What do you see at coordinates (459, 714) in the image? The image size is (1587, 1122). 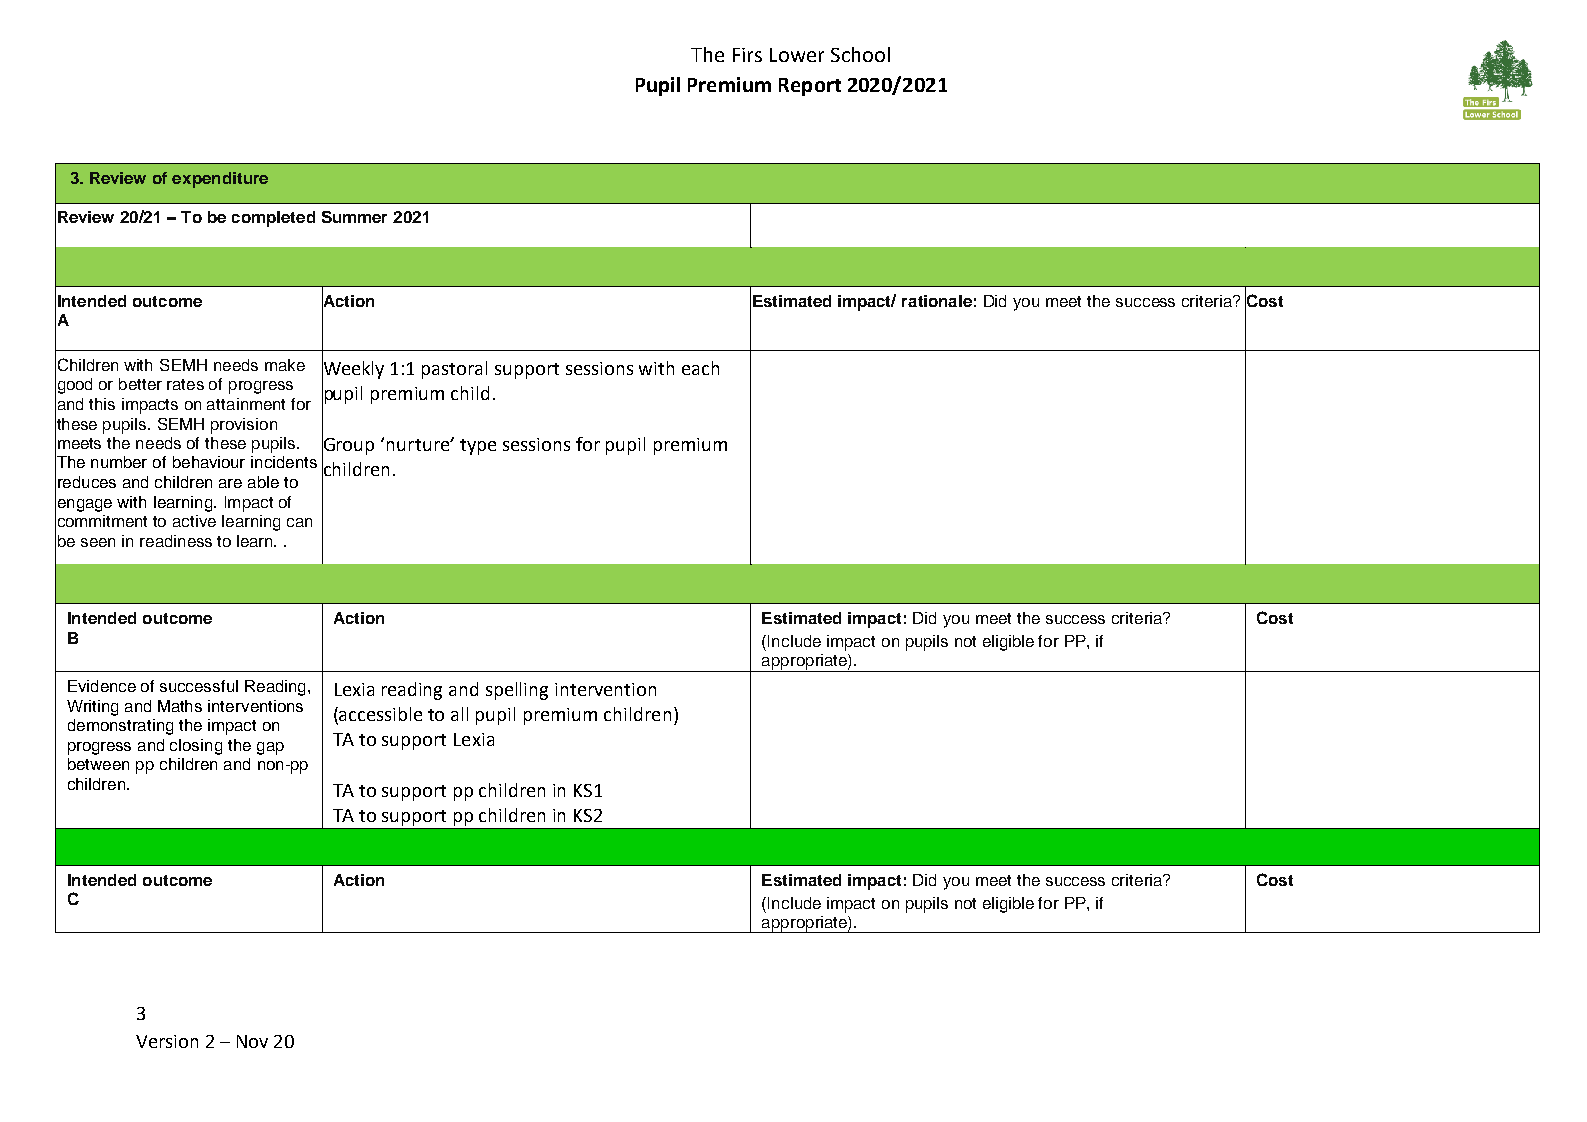 I see `all` at bounding box center [459, 714].
